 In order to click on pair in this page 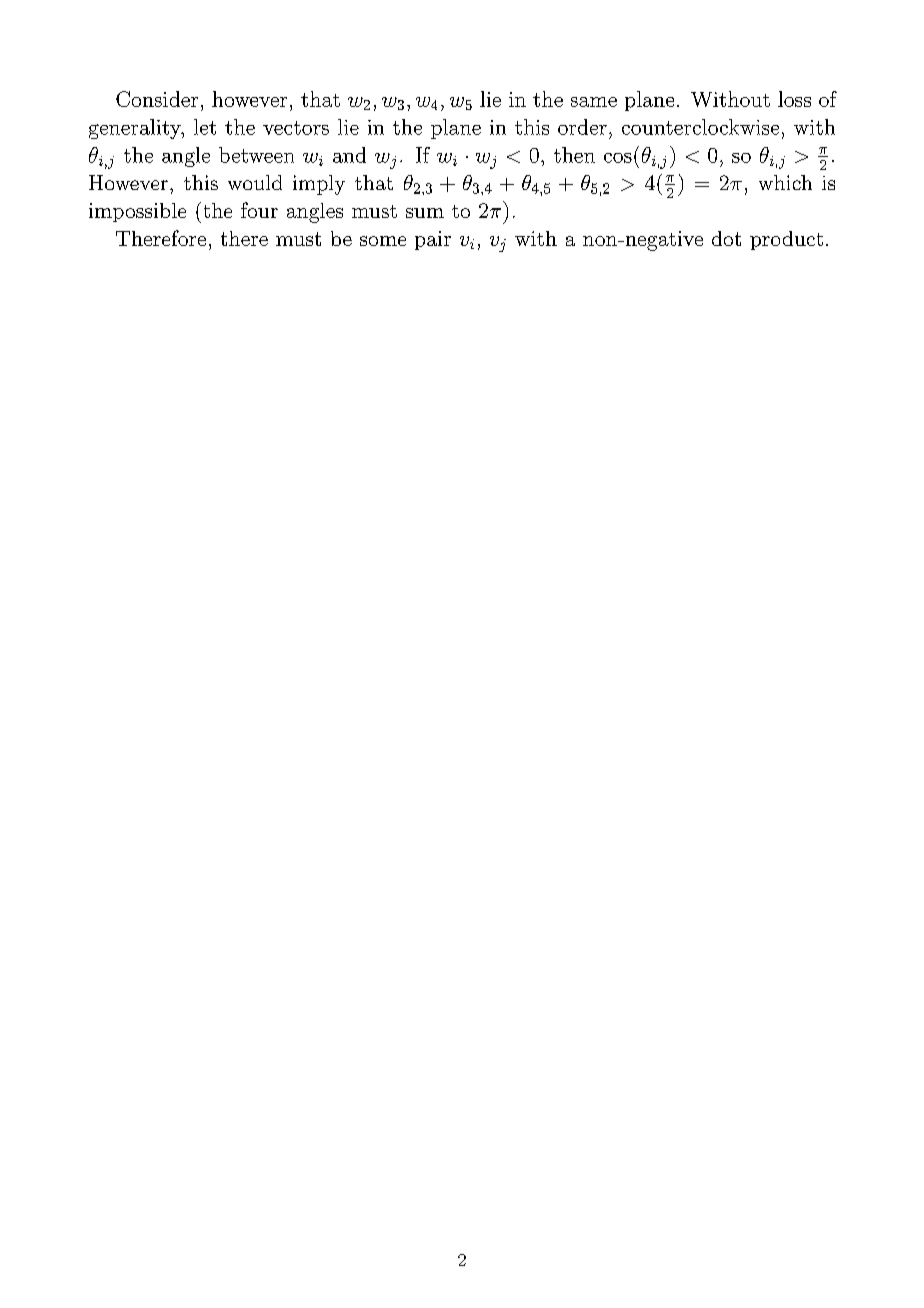, I will do `click(433, 240)`.
